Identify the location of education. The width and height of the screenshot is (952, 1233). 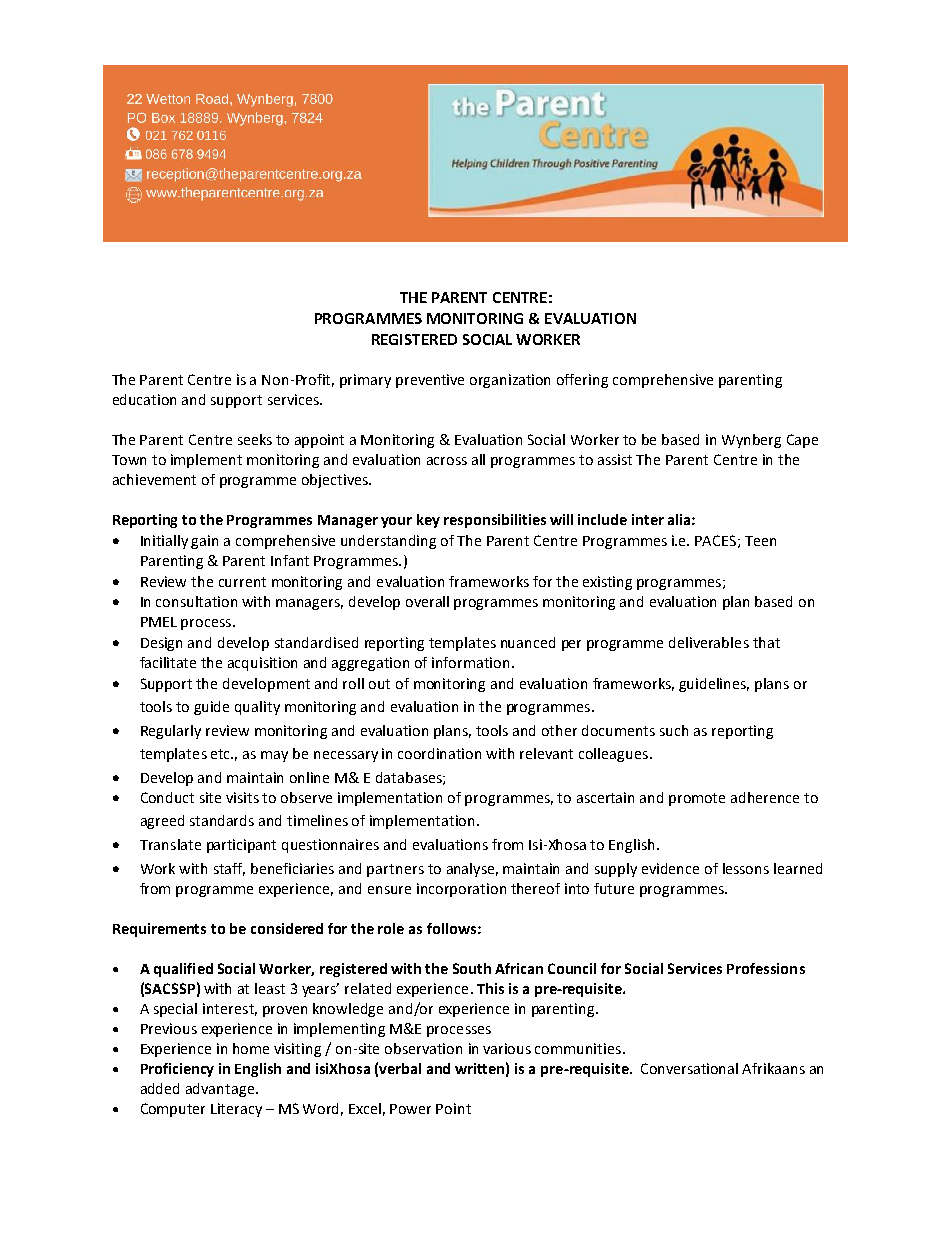
(144, 399).
